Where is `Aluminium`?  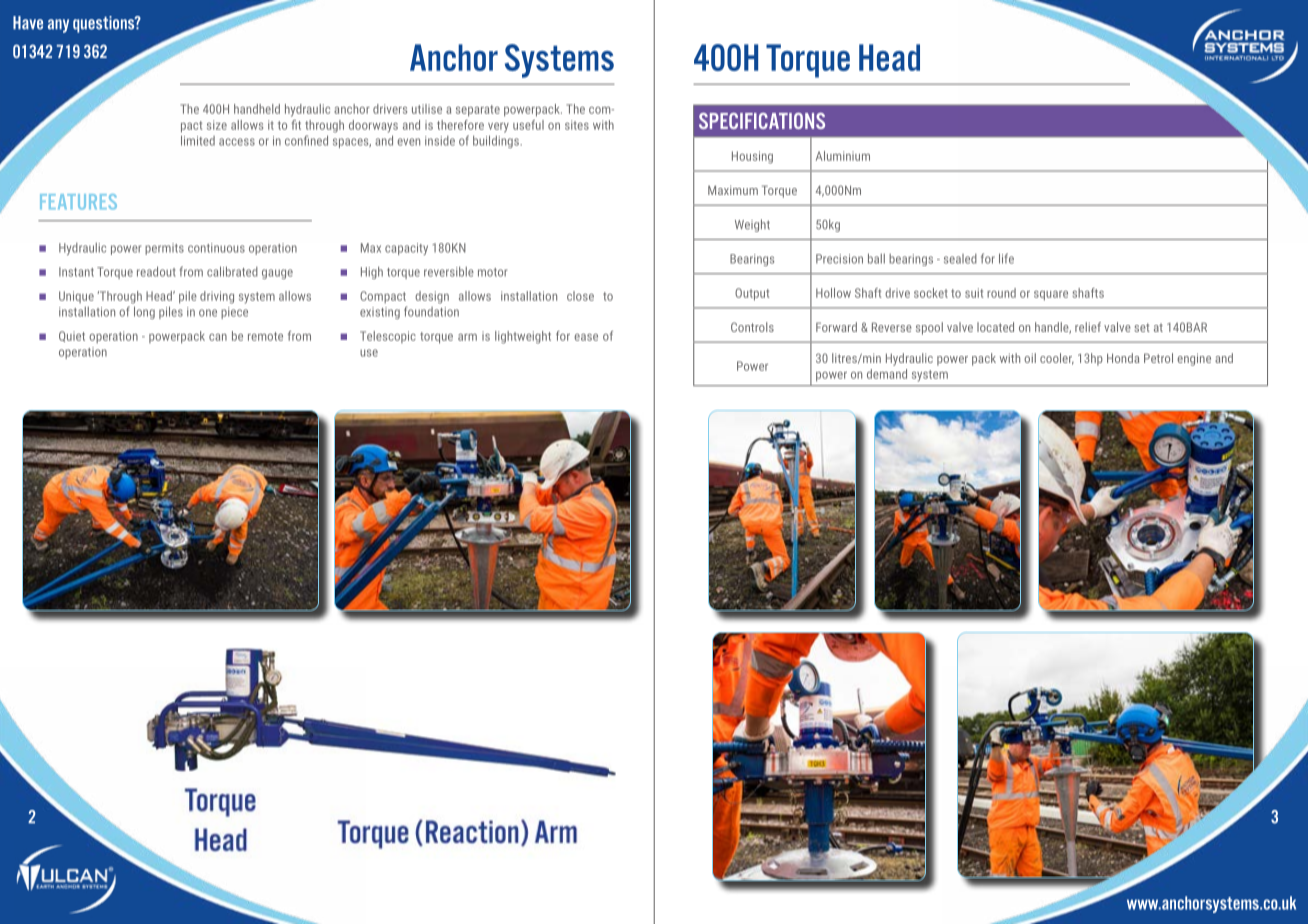
Aluminium is located at coordinates (843, 156).
